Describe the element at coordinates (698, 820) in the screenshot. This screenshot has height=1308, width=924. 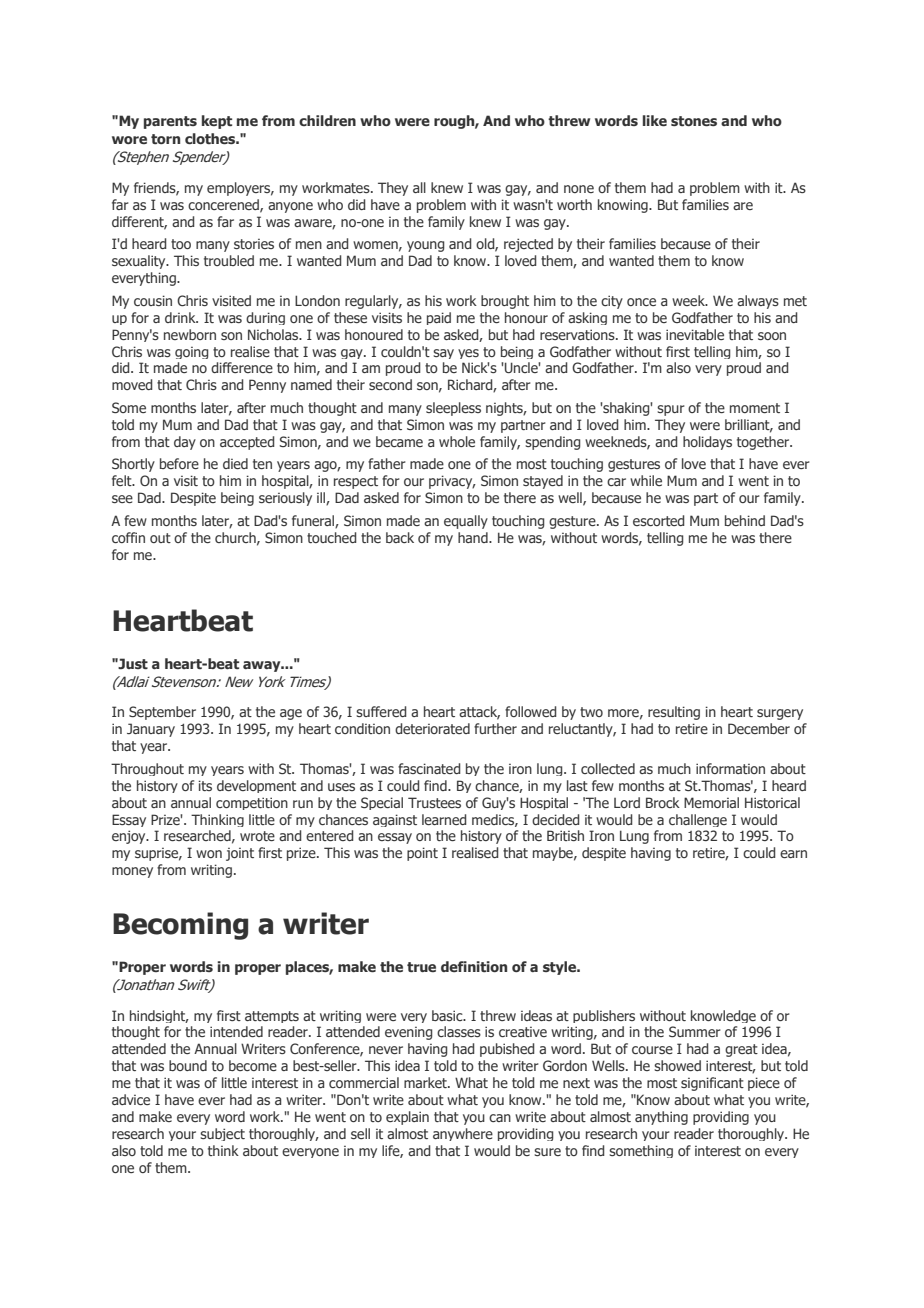
I see `challenge` at that location.
